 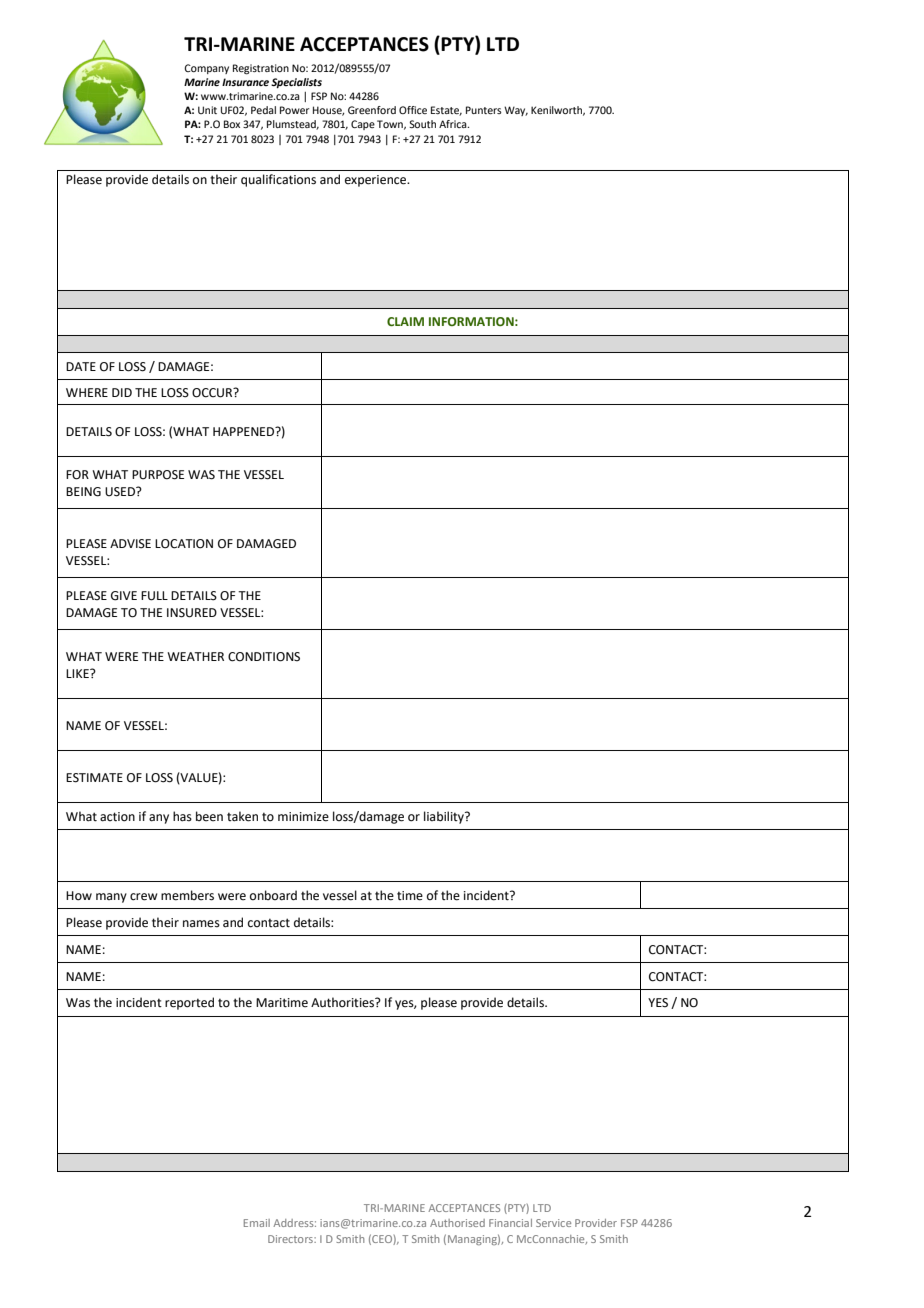 What do you see at coordinates (484, 110) in the document?
I see `Punters` at bounding box center [484, 110].
